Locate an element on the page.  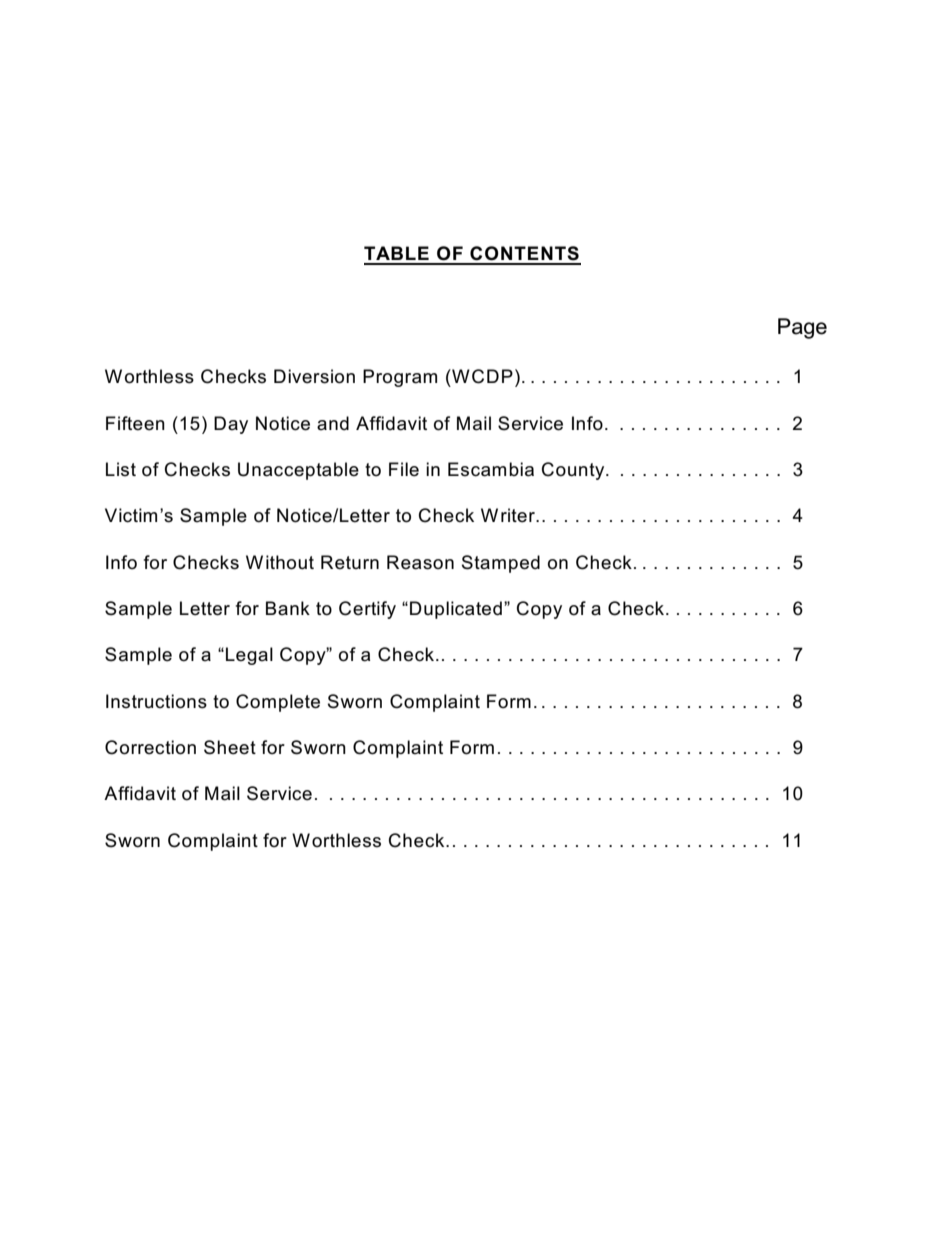
Reason is located at coordinates (420, 562).
